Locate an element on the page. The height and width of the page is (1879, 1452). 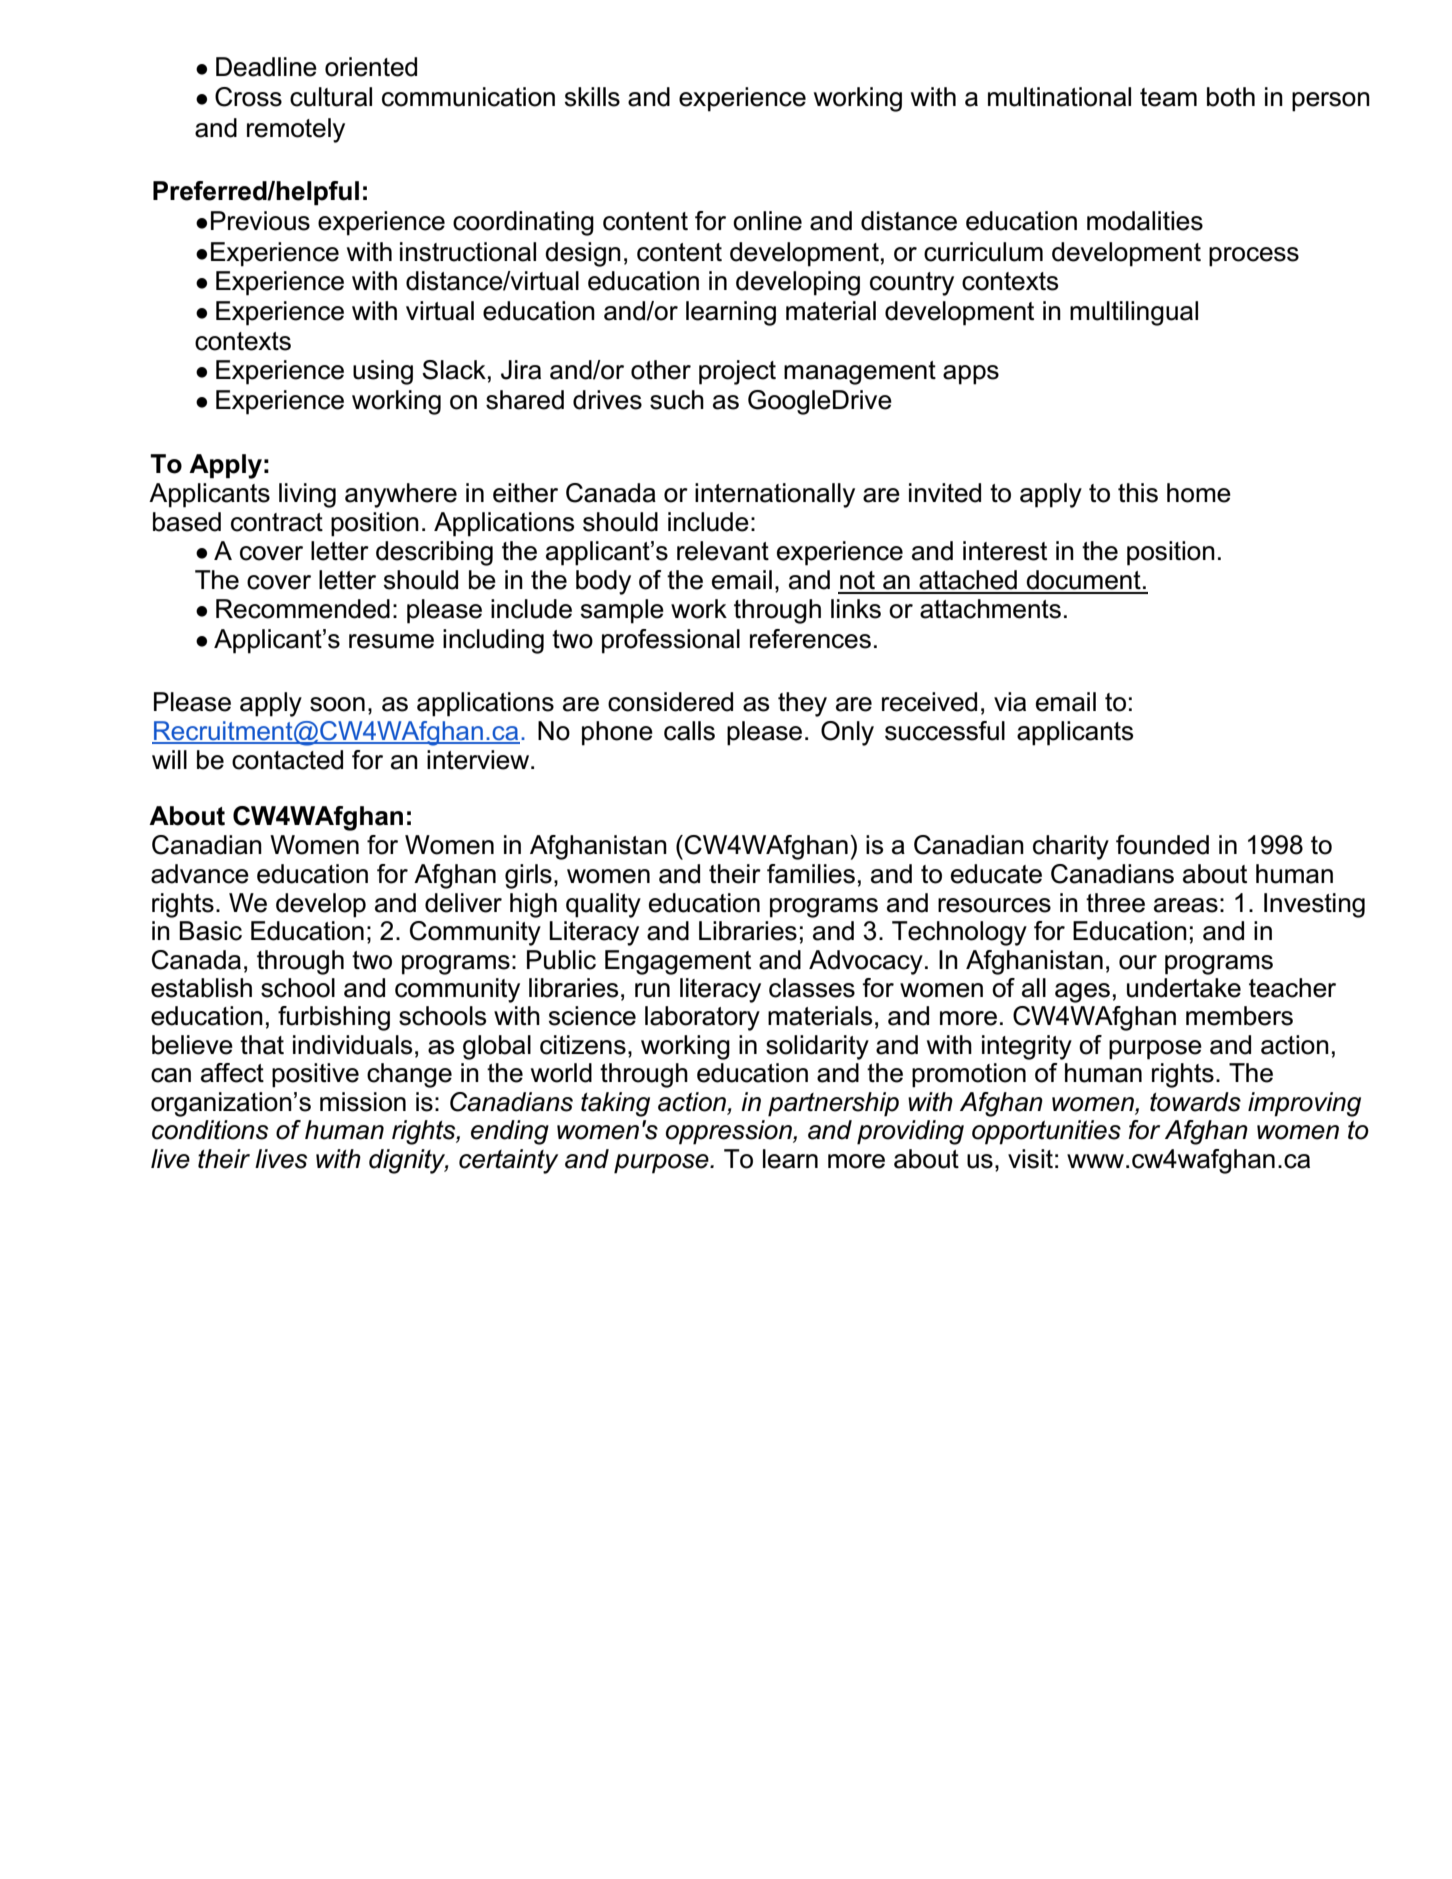
calls is located at coordinates (689, 731).
